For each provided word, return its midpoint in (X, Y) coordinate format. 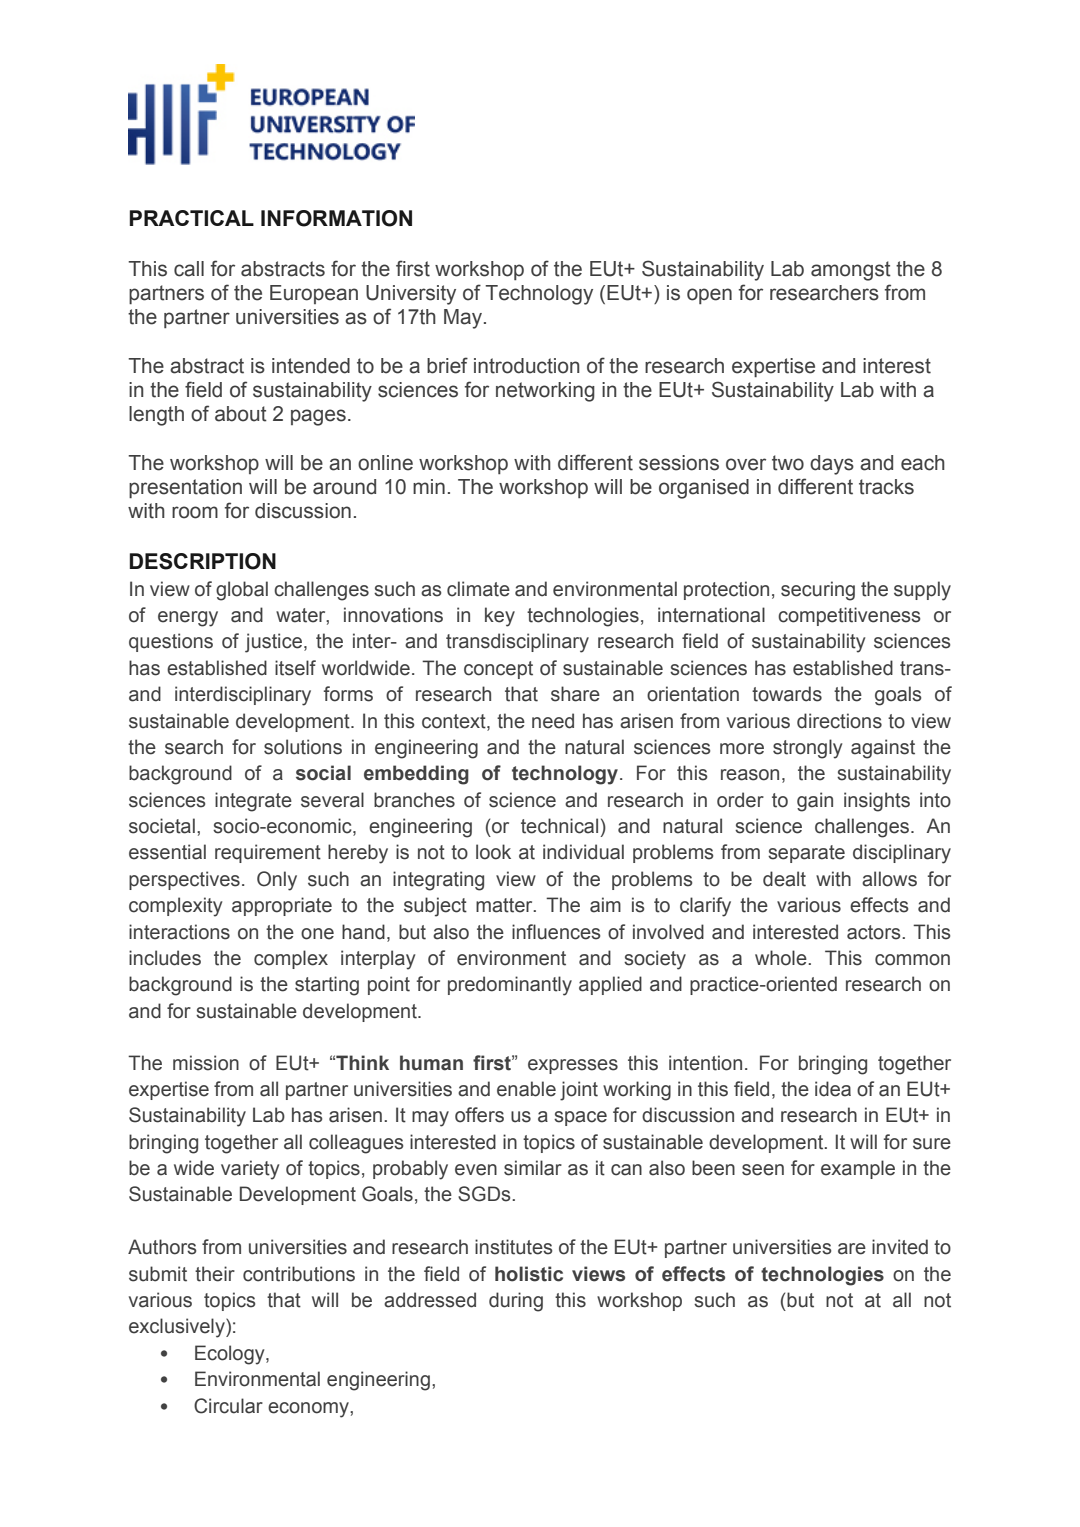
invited (900, 1247)
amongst (851, 271)
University (411, 295)
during (516, 1302)
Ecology (231, 1355)
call (189, 269)
